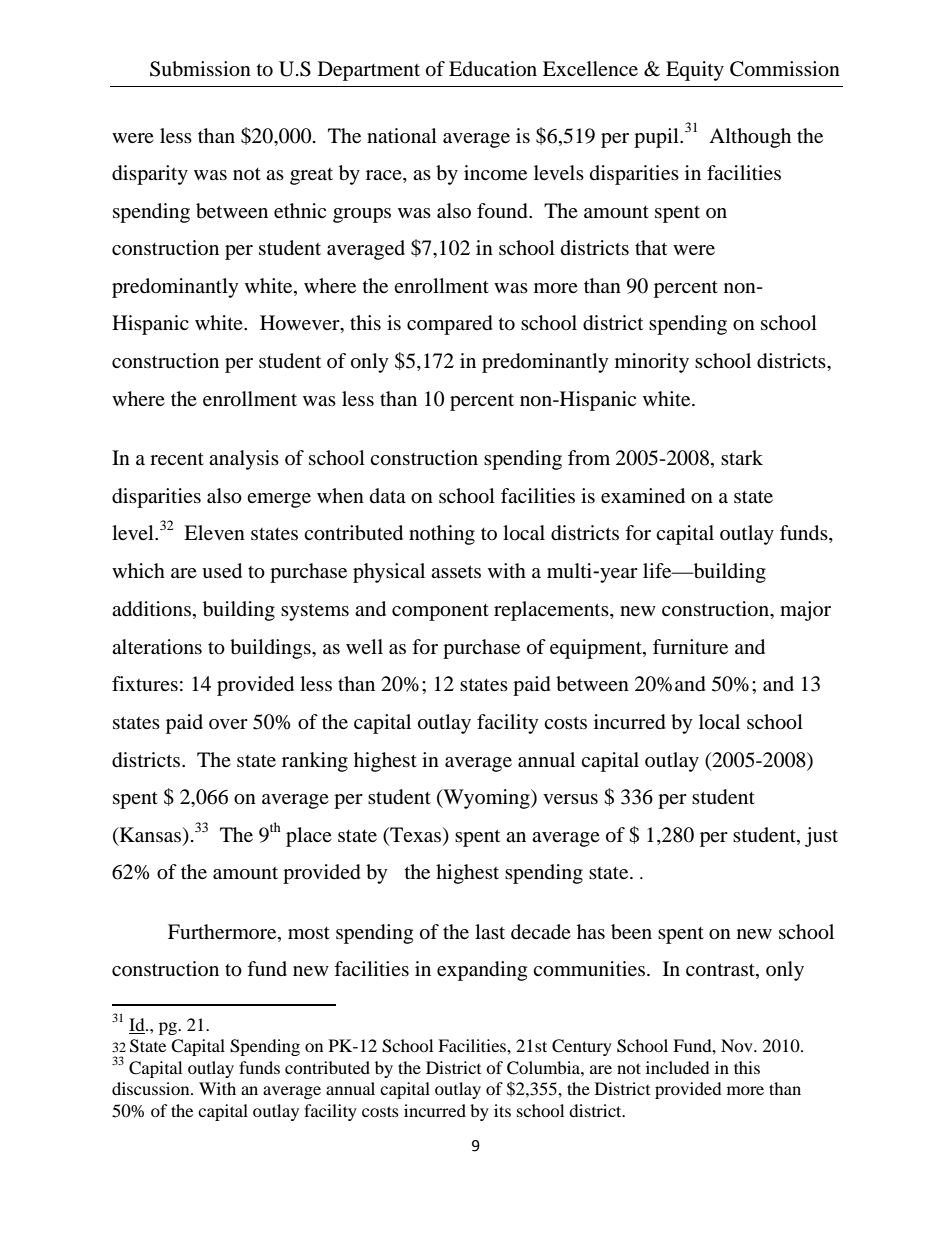 This screenshot has height=1233, width=952. What do you see at coordinates (493, 69) in the screenshot?
I see `Education` at bounding box center [493, 69].
